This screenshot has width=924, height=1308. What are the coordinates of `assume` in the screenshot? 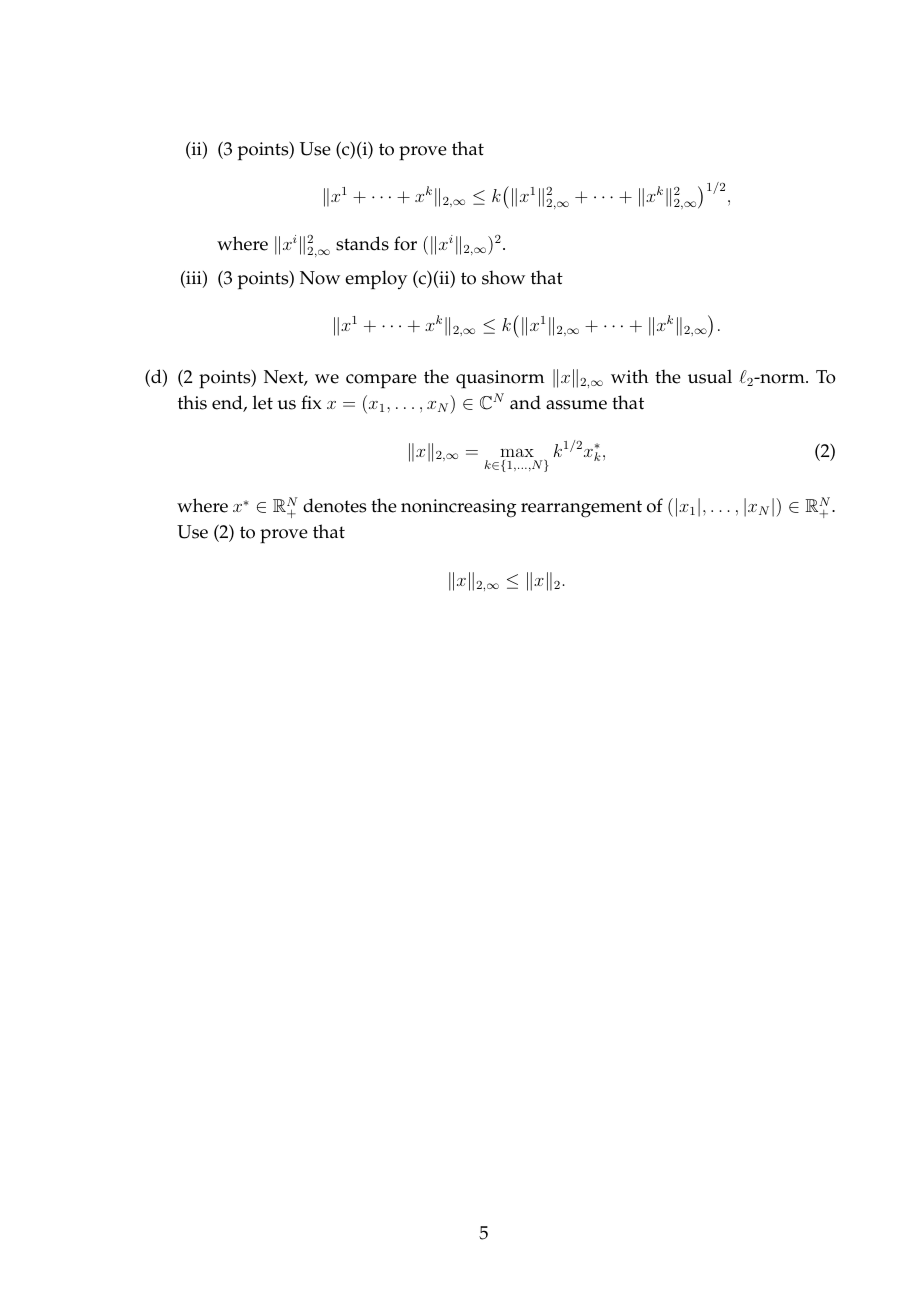 It's located at (576, 405).
